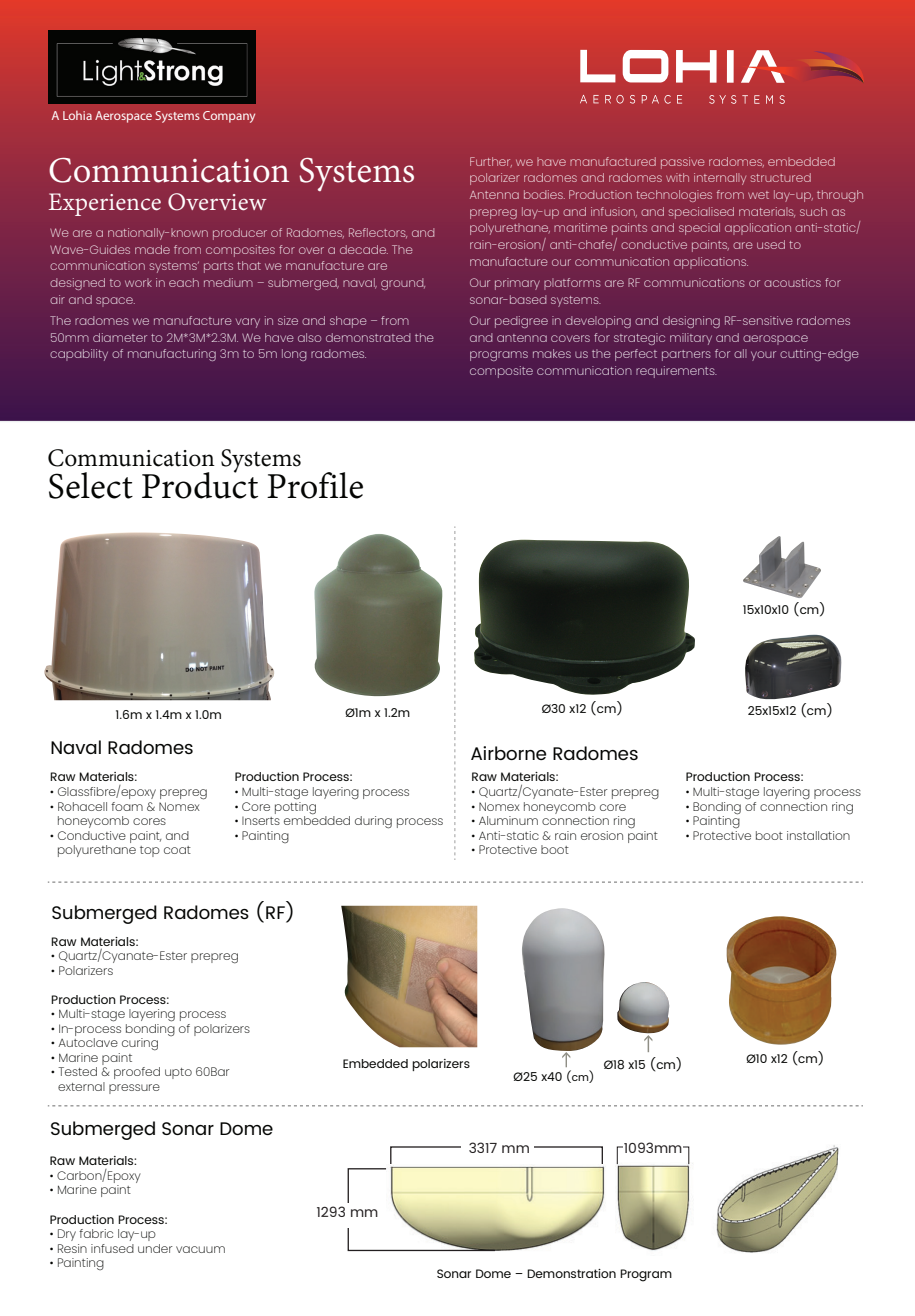 The height and width of the page is (1316, 915). Describe the element at coordinates (229, 117) in the page. I see `Company` at that location.
